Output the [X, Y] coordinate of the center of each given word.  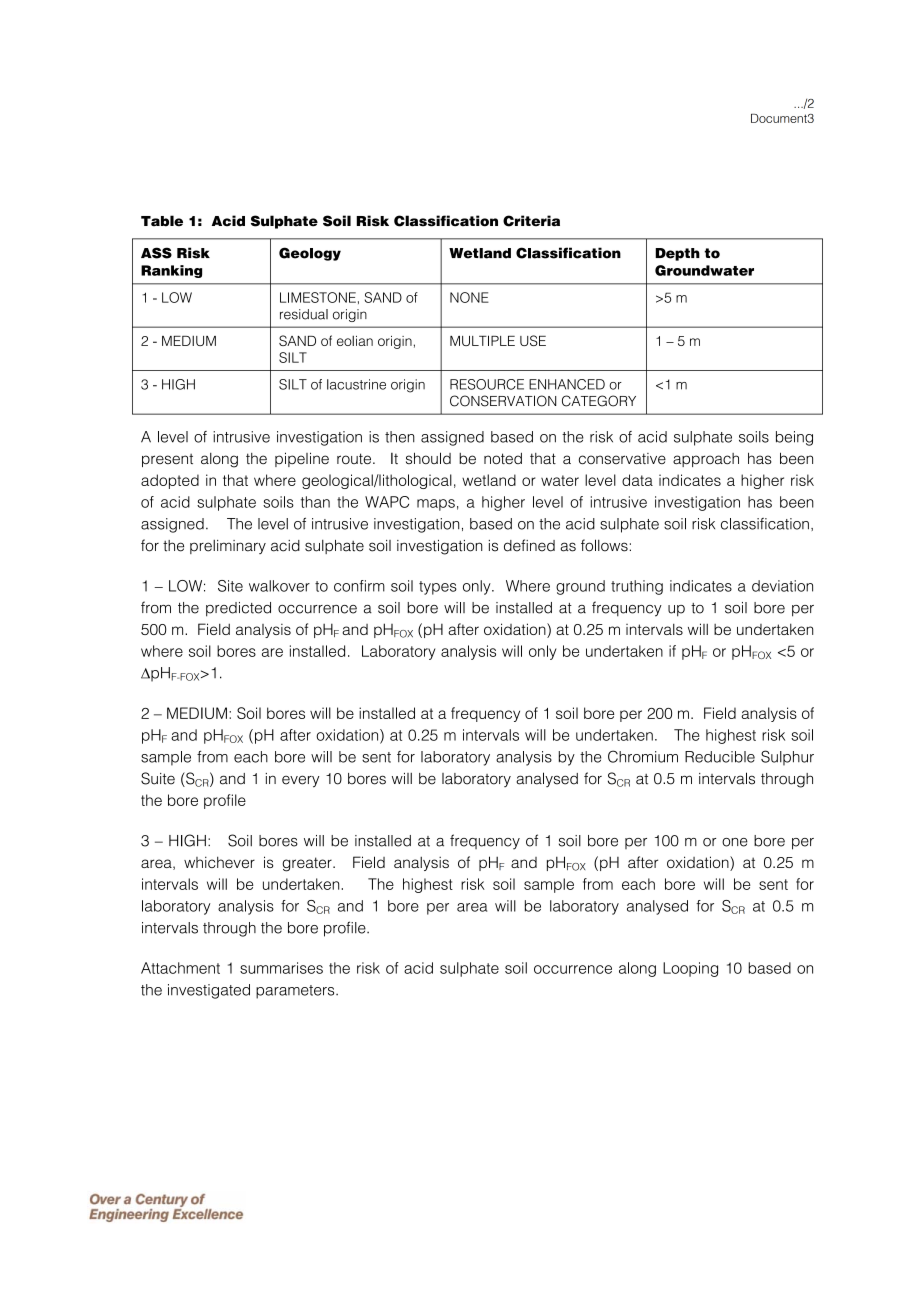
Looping [690, 969]
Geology [310, 254]
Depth [677, 254]
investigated [209, 991]
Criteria [531, 221]
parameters [296, 992]
